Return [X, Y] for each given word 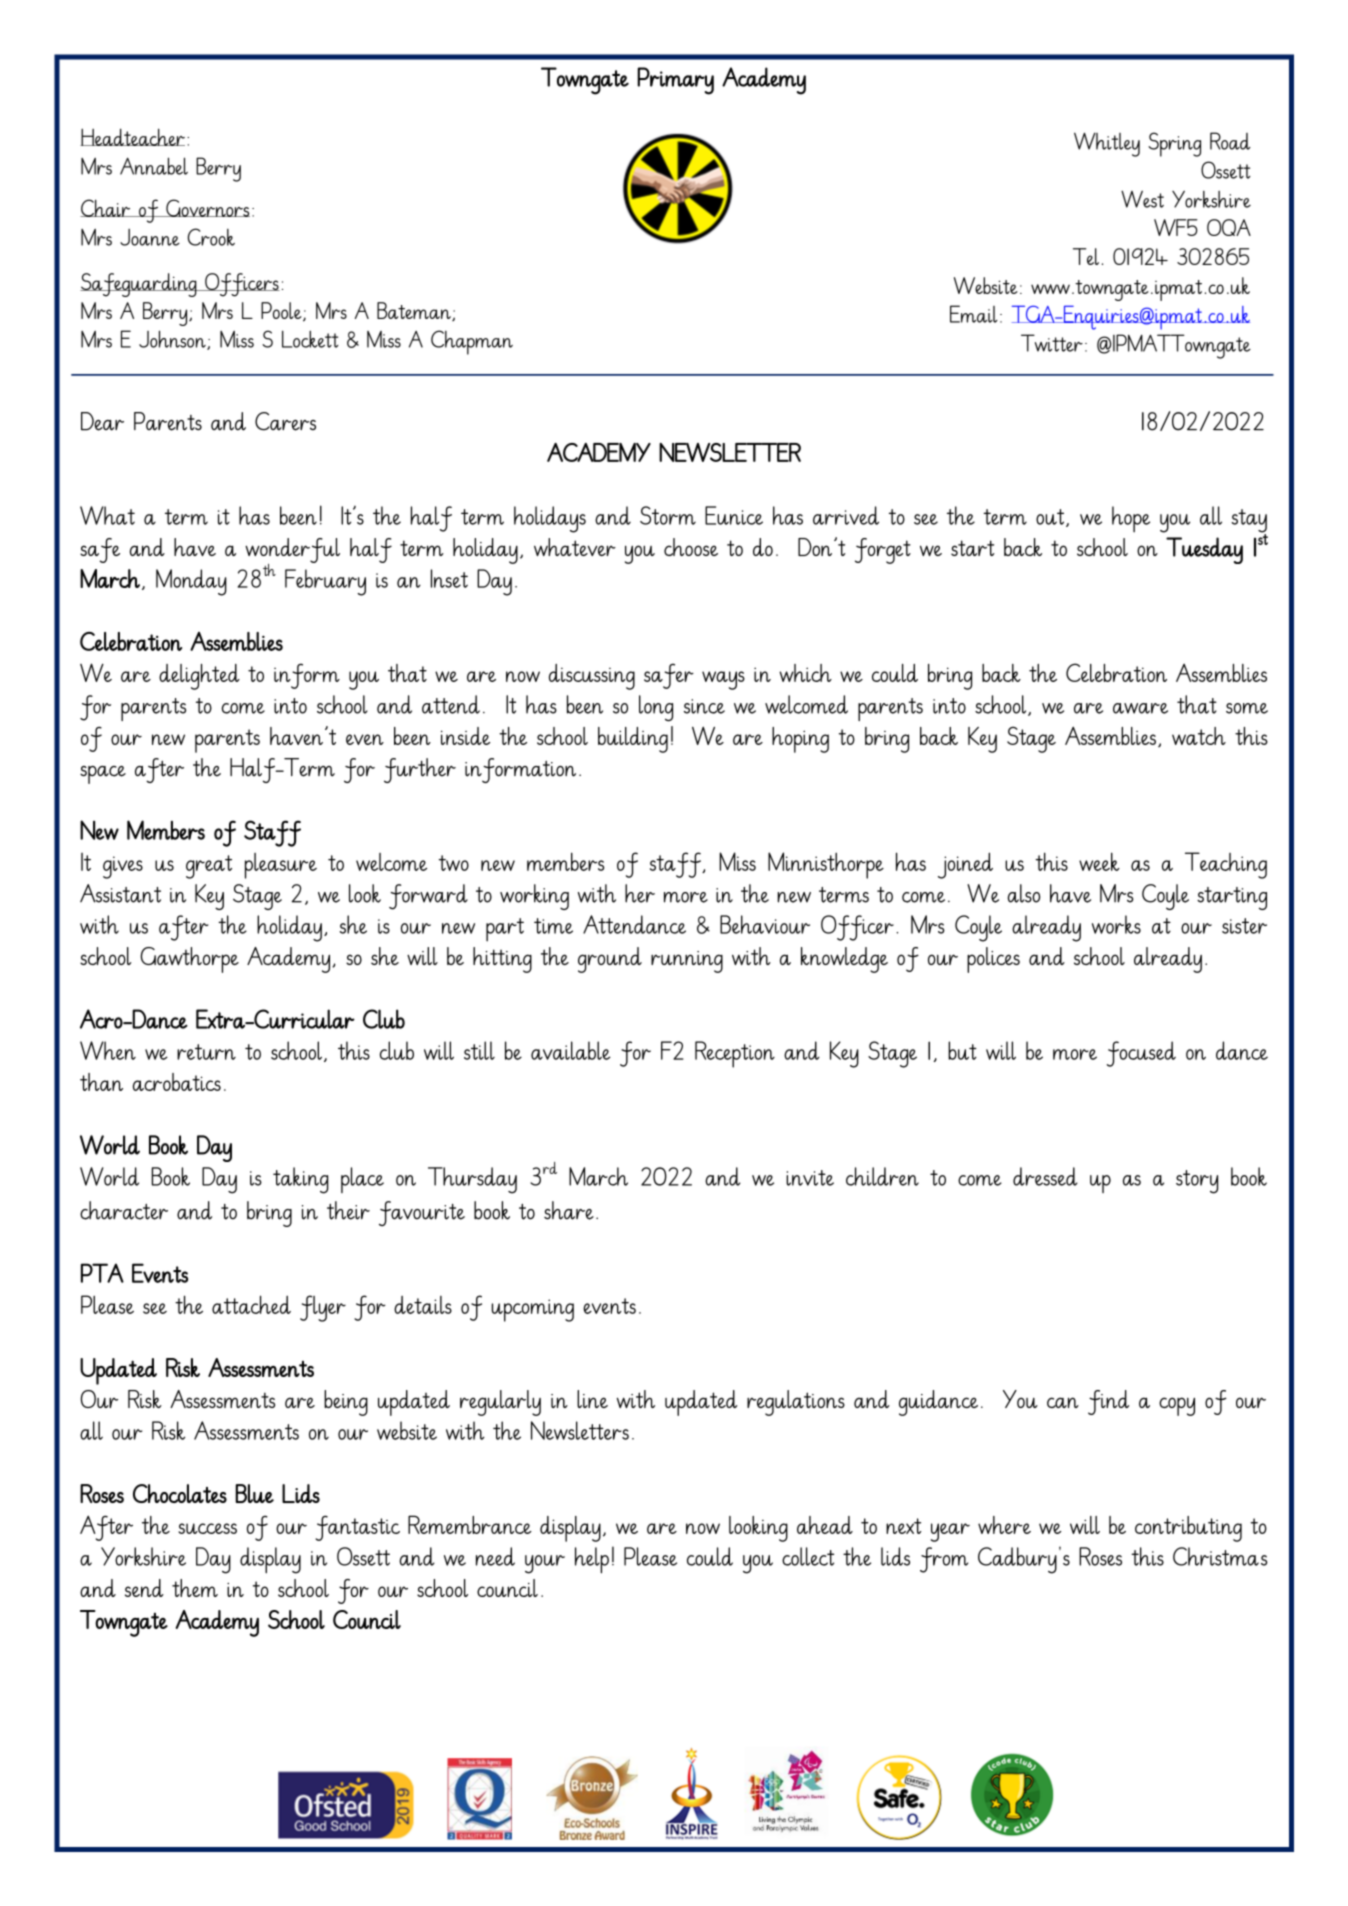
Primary [675, 81]
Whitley [1107, 144]
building [633, 740]
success [207, 1528]
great [209, 867]
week [1099, 861]
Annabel [154, 166]
